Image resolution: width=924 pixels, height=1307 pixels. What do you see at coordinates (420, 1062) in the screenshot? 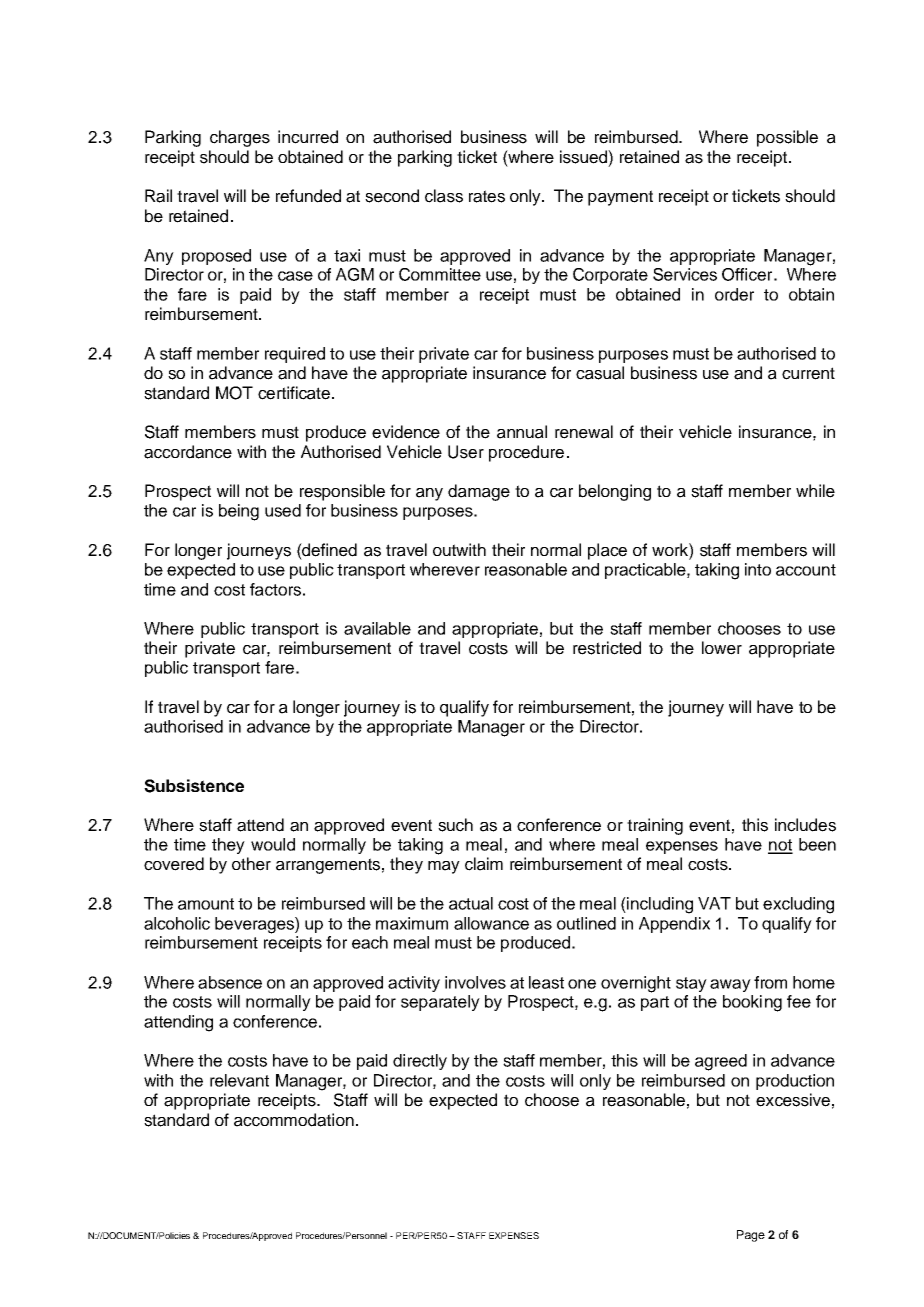
I see `directly` at bounding box center [420, 1062].
